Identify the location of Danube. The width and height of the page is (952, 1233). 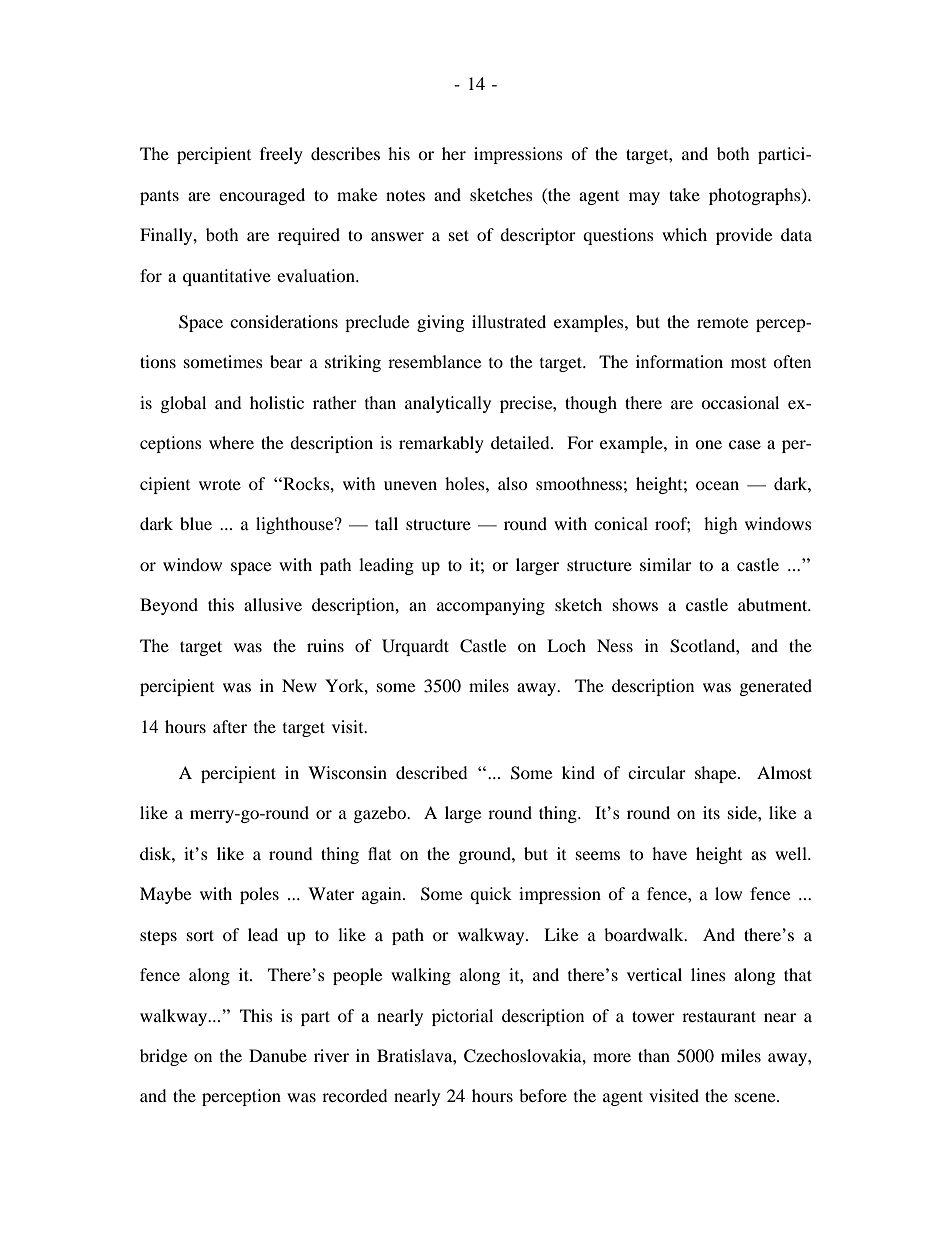
(278, 1055).
